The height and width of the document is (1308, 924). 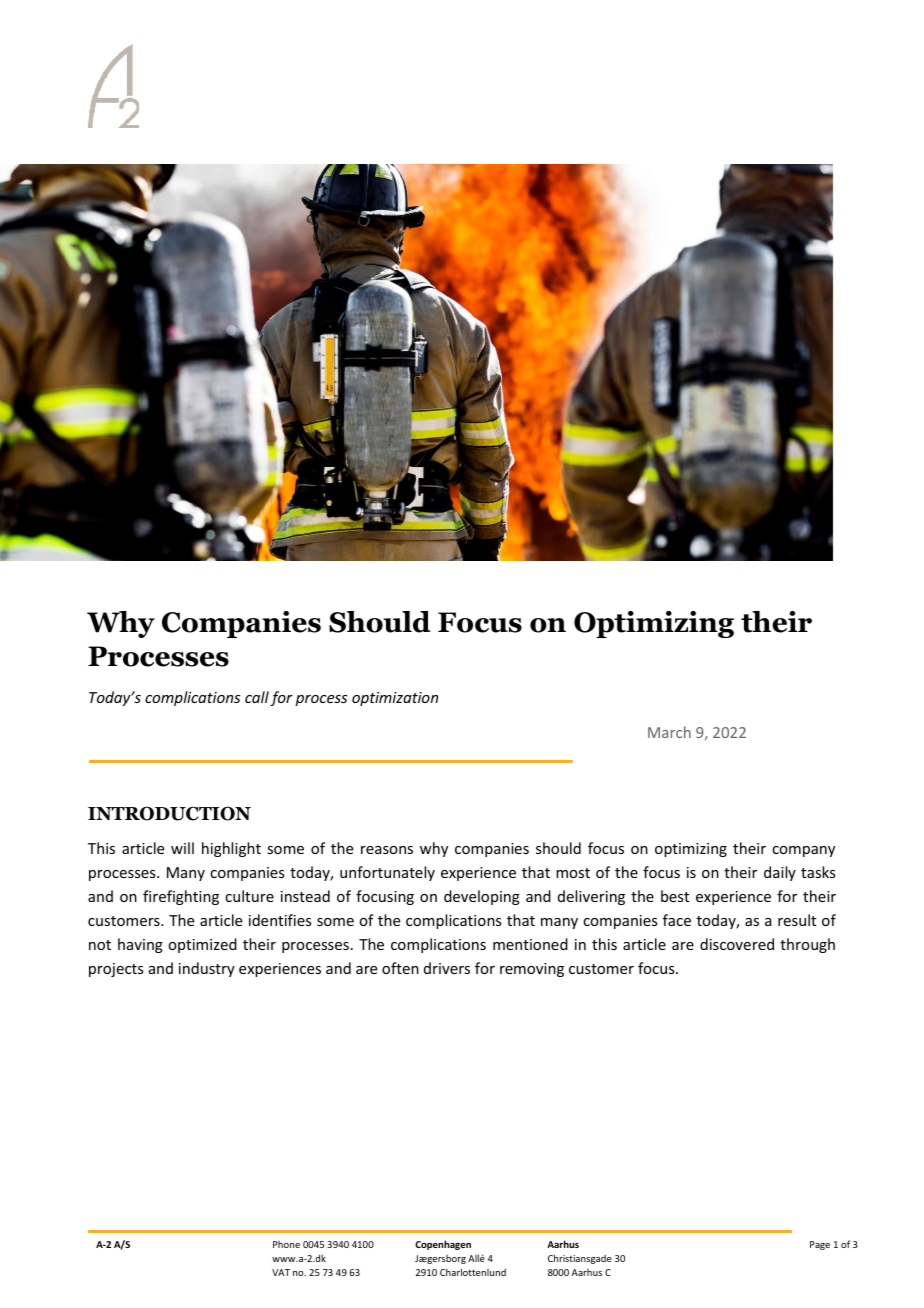 What do you see at coordinates (820, 1245) in the document?
I see `Page` at bounding box center [820, 1245].
